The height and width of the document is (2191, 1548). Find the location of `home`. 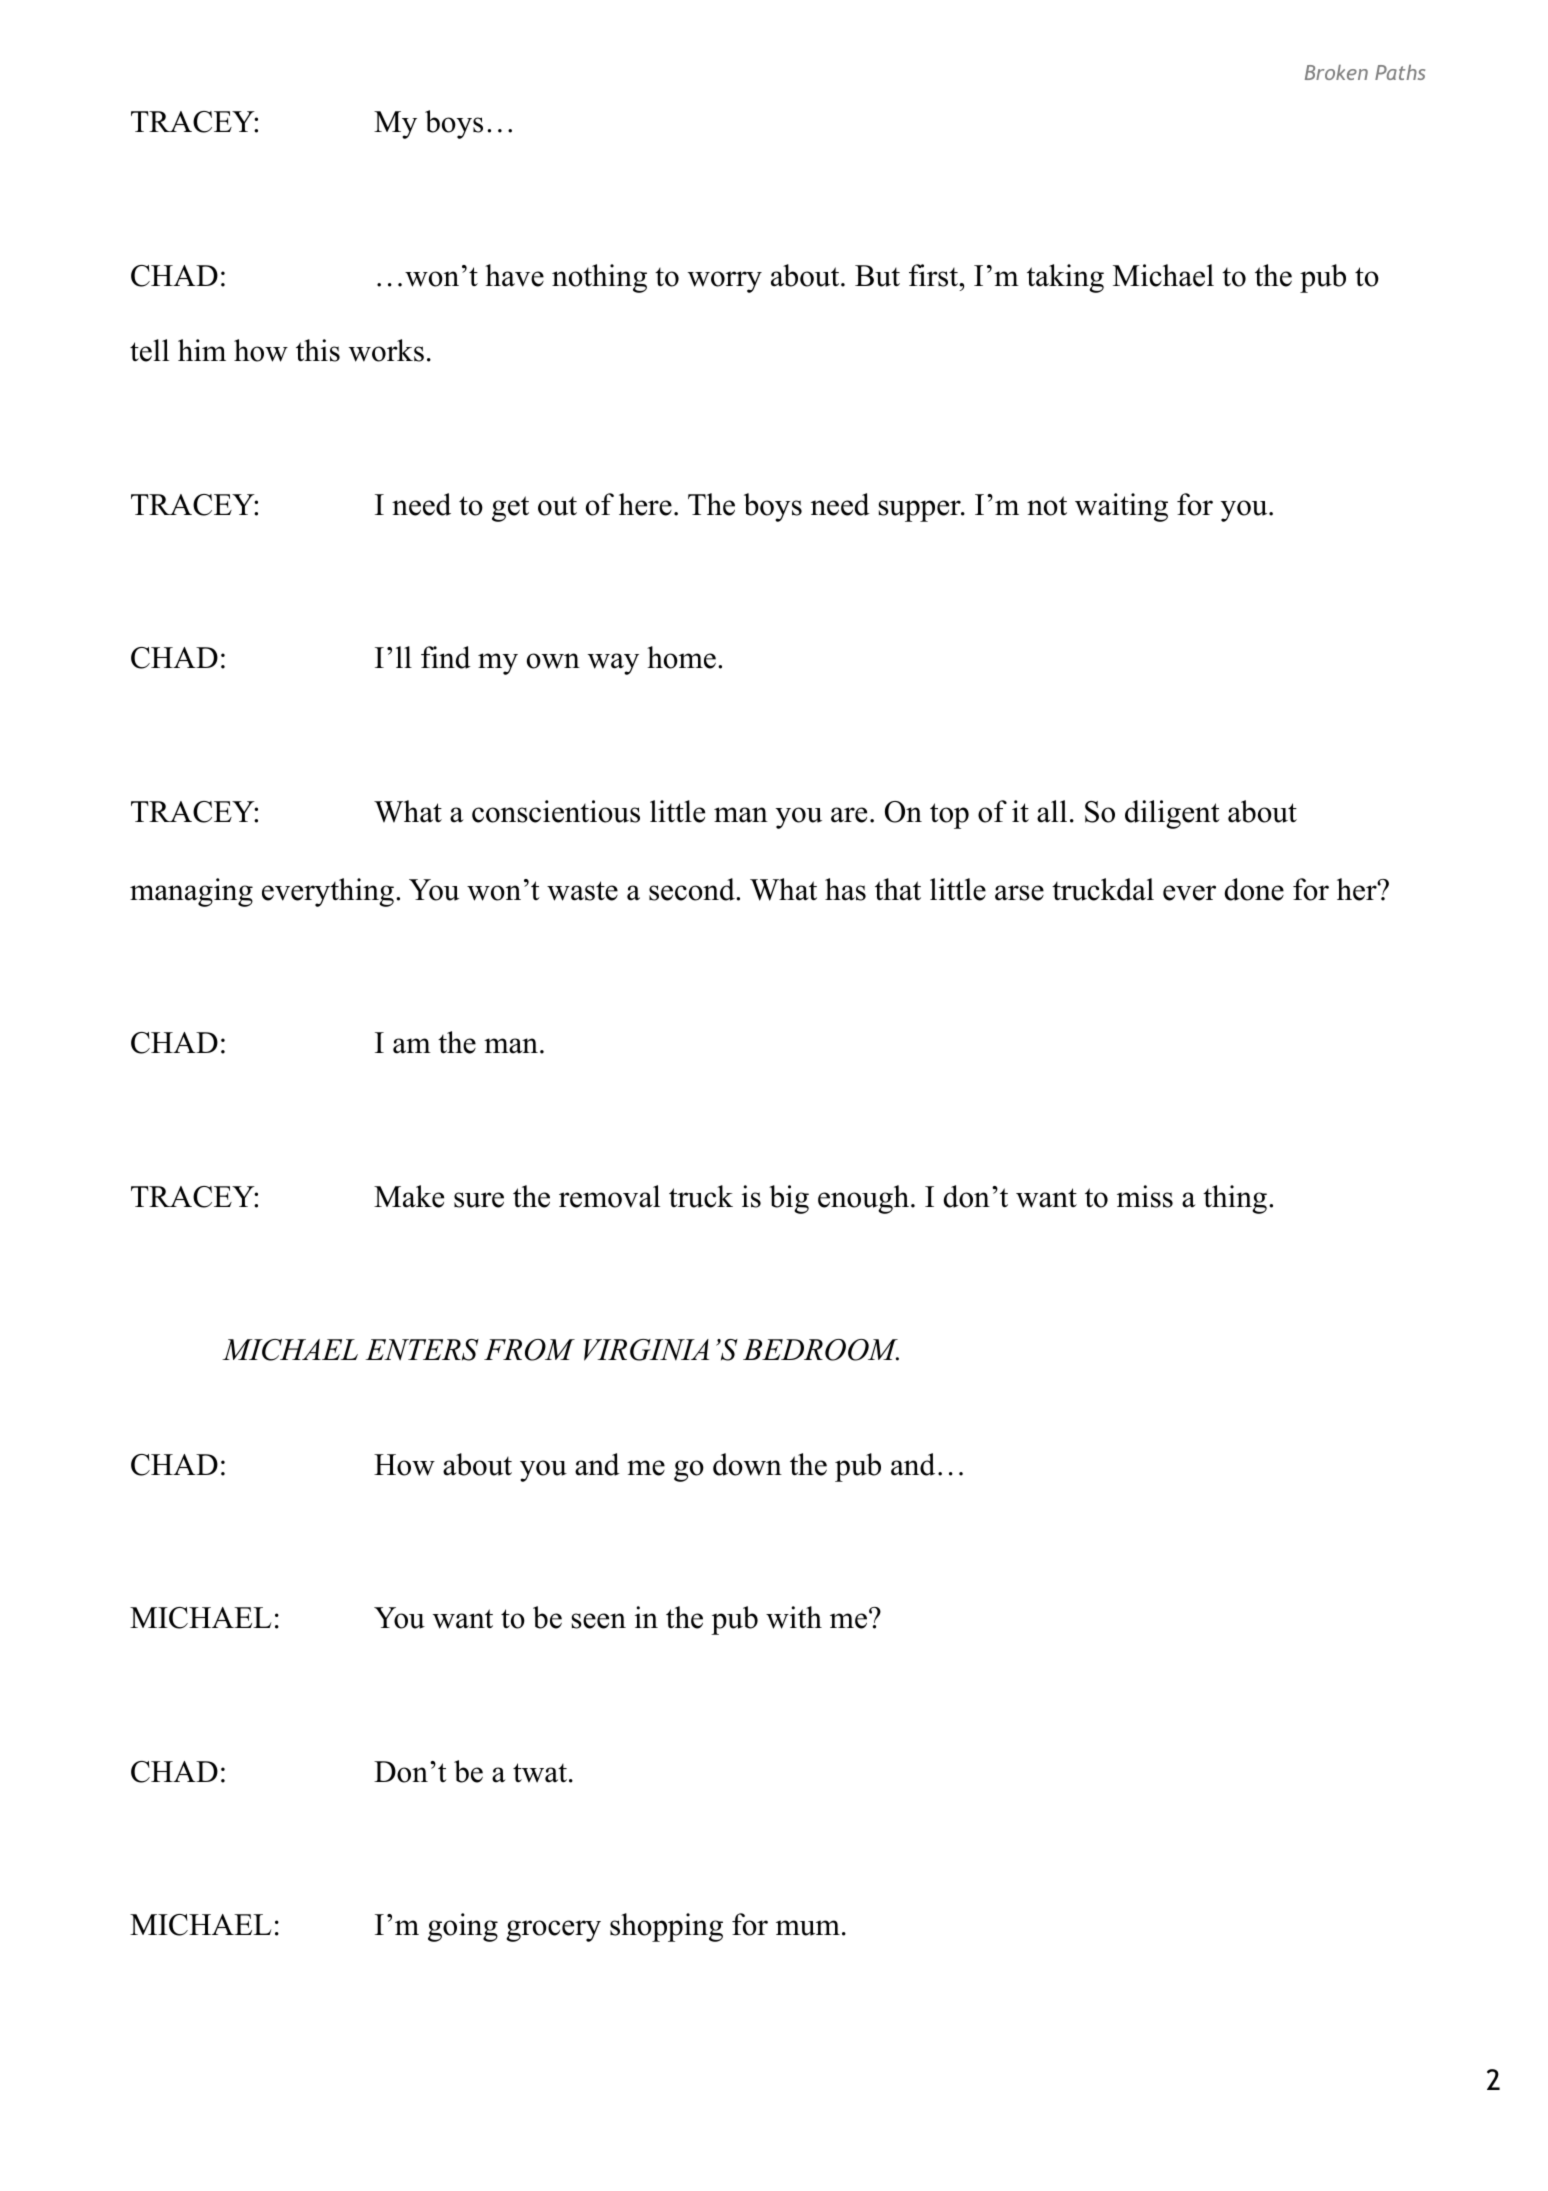

home is located at coordinates (681, 657).
